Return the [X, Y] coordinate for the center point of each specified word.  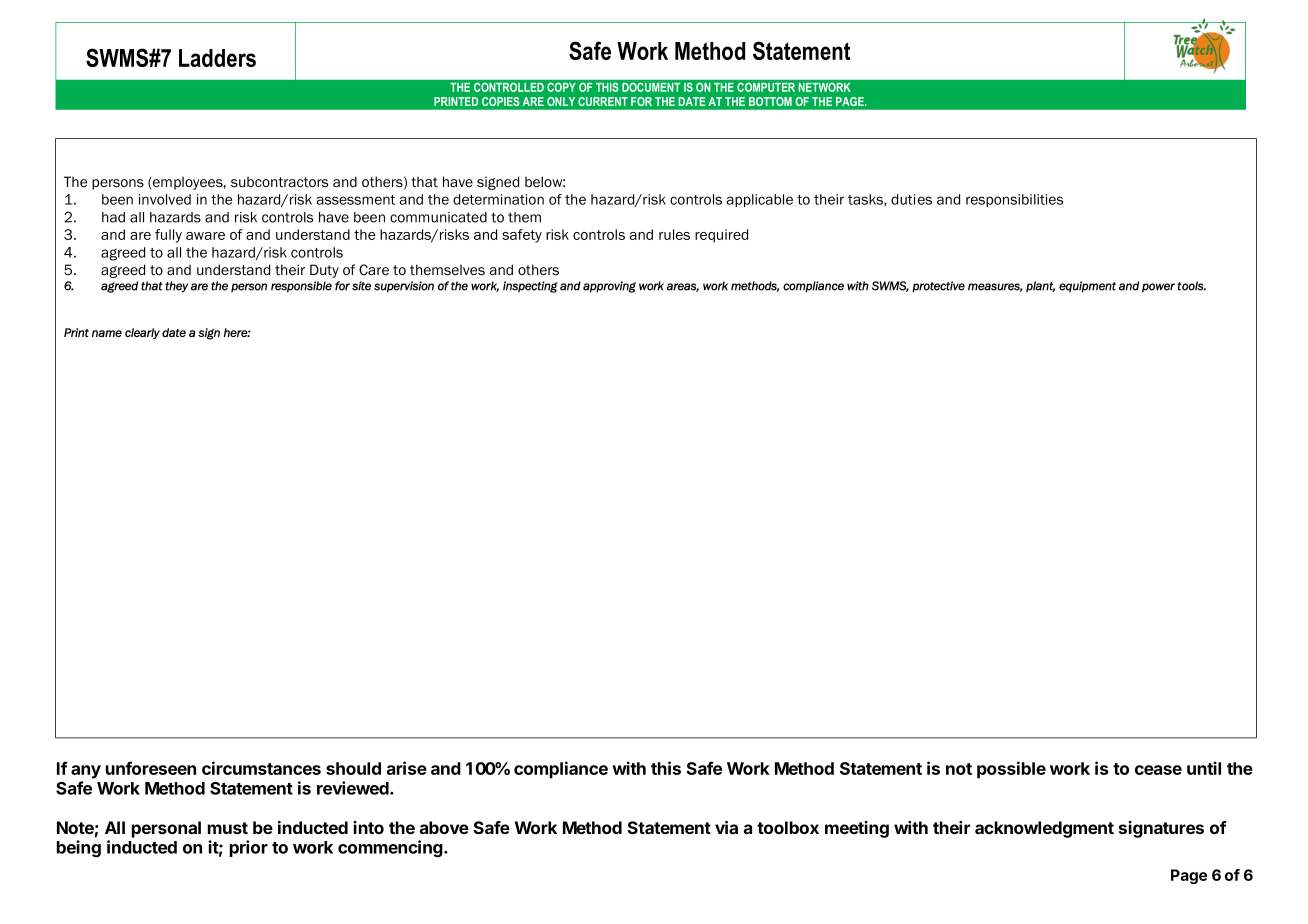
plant [1040, 287]
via [726, 827]
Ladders [217, 58]
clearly [142, 333]
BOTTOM [770, 101]
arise [407, 768]
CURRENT [603, 101]
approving [609, 287]
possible [1011, 770]
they [176, 287]
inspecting [530, 287]
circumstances [261, 768]
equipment [1087, 287]
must [228, 828]
